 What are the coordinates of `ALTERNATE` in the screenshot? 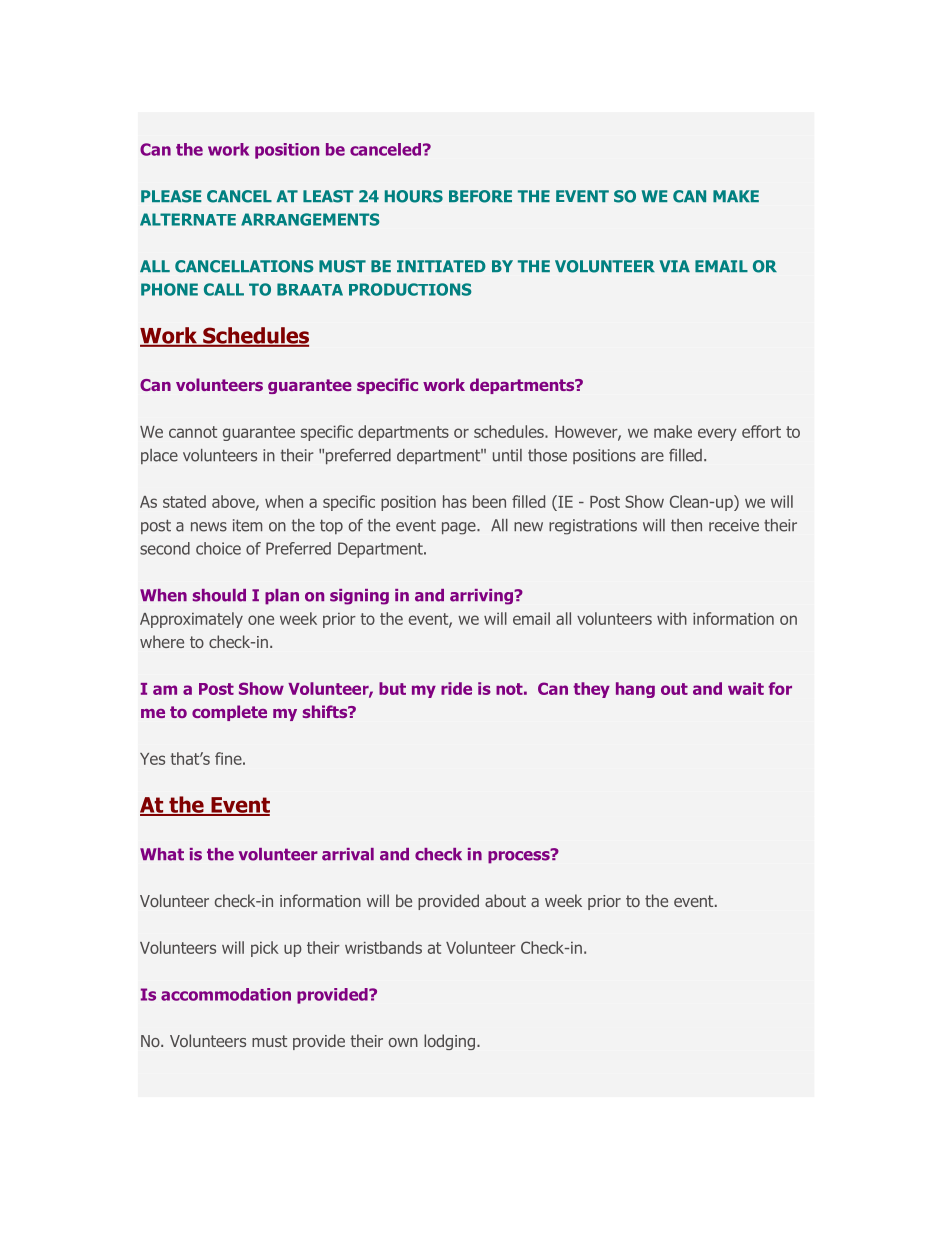 It's located at (188, 219).
